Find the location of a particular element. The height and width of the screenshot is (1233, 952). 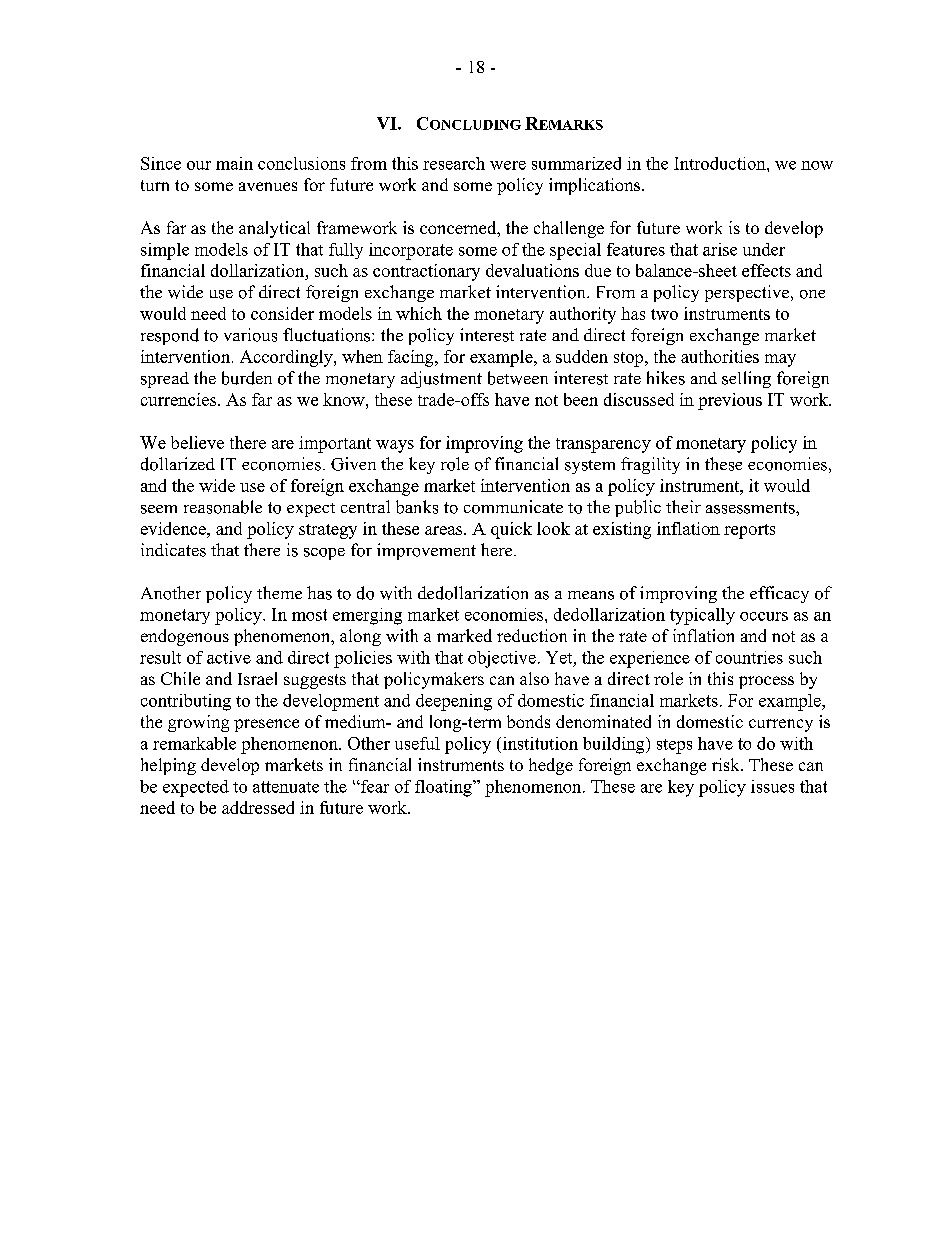

risk is located at coordinates (727, 764).
